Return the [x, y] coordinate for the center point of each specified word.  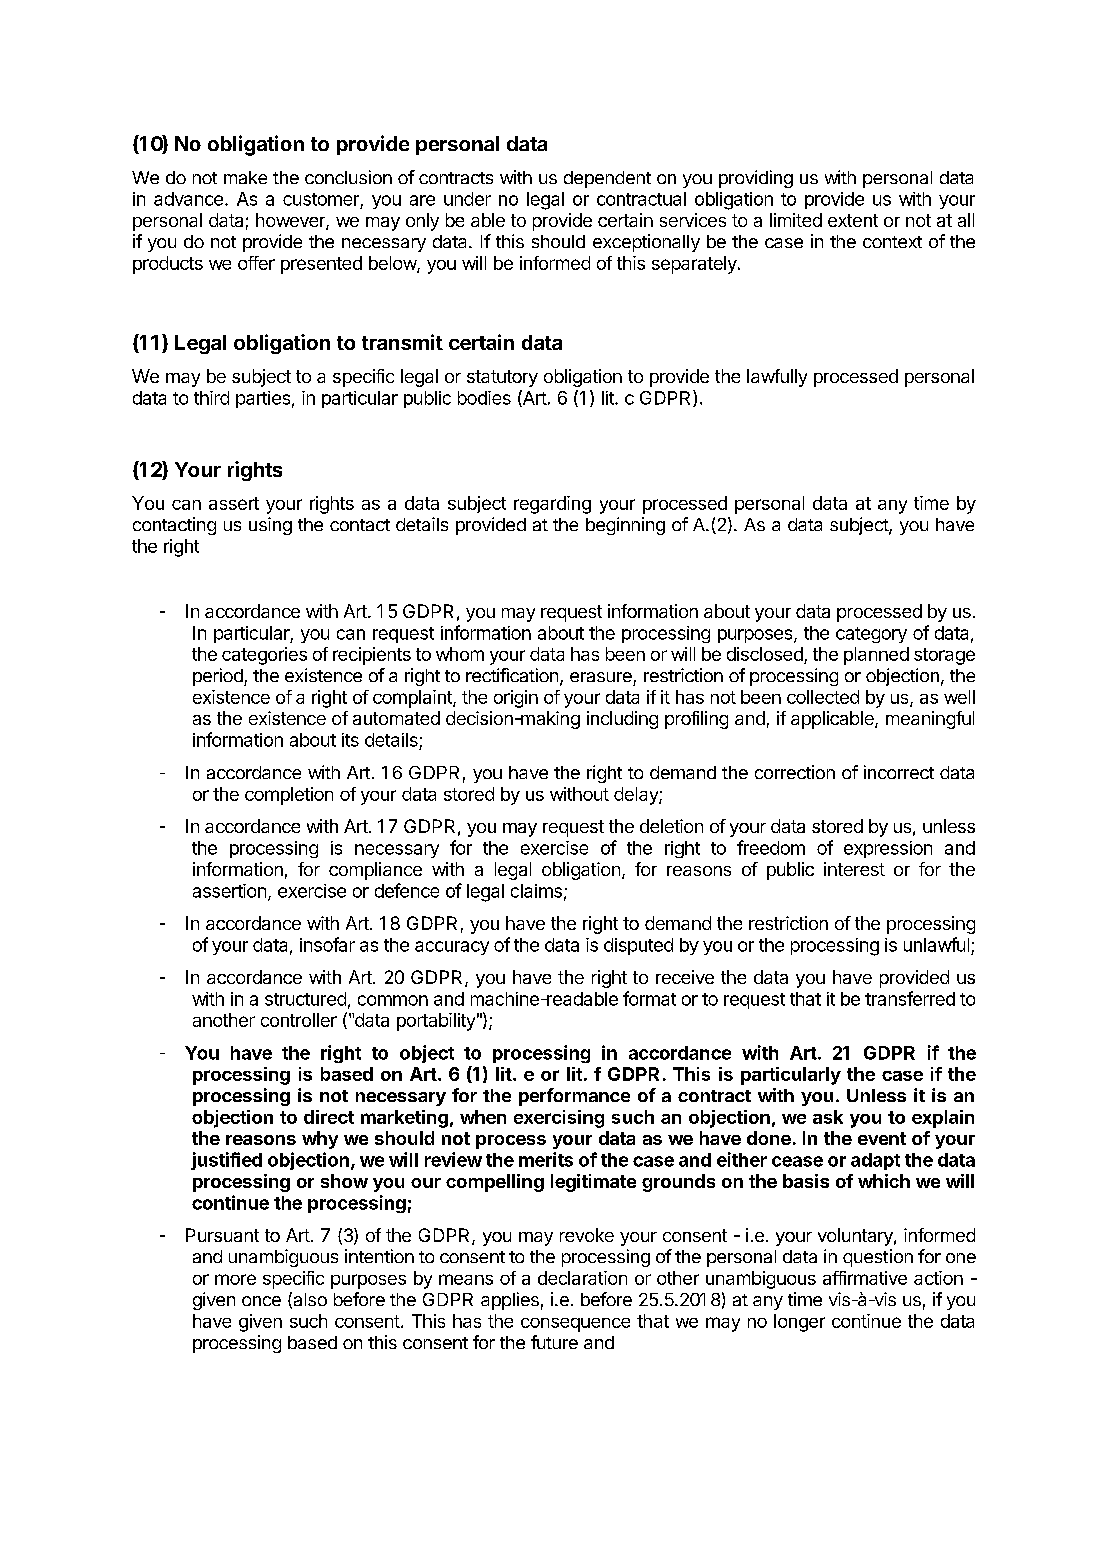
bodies [484, 398]
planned [876, 656]
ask [828, 1117]
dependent [607, 179]
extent [853, 220]
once [261, 1301]
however [291, 221]
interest [854, 869]
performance [574, 1097]
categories [264, 656]
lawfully [777, 378]
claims [536, 891]
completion [289, 796]
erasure [601, 677]
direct [329, 1117]
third [211, 398]
